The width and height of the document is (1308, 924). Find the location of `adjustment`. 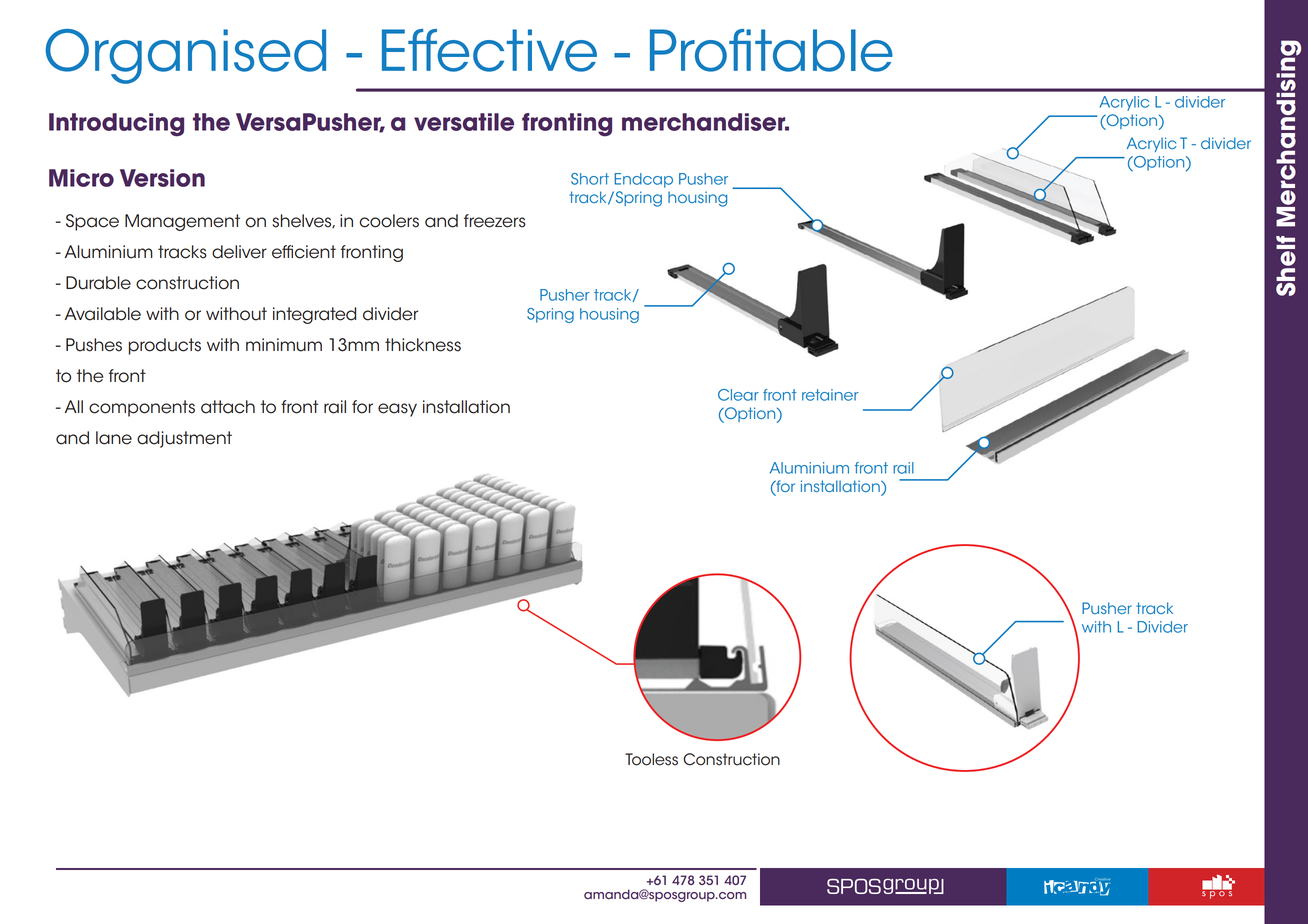

adjustment is located at coordinates (184, 439).
